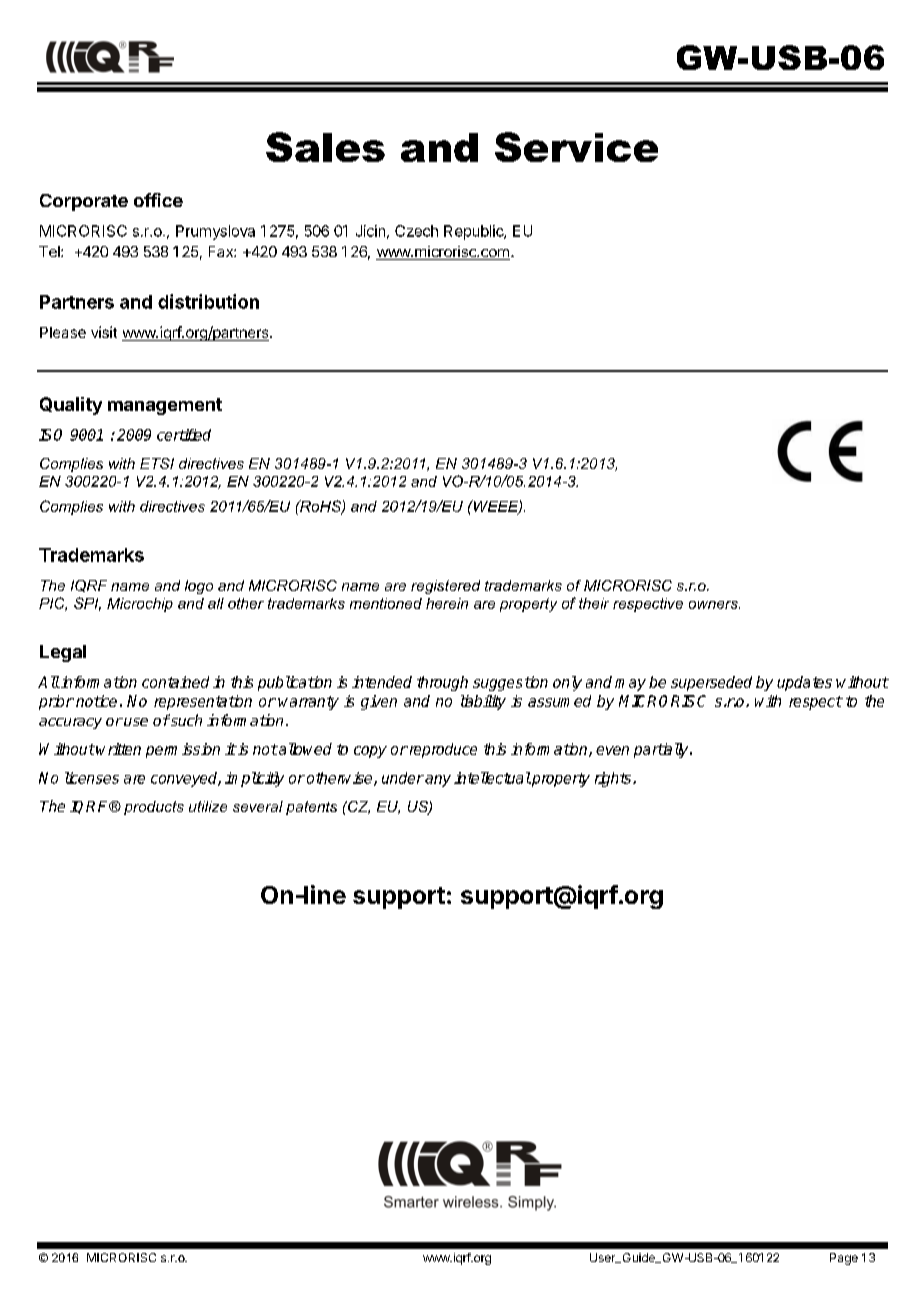 The height and width of the document is (1308, 924). Describe the element at coordinates (154, 808) in the document. I see `products` at that location.
